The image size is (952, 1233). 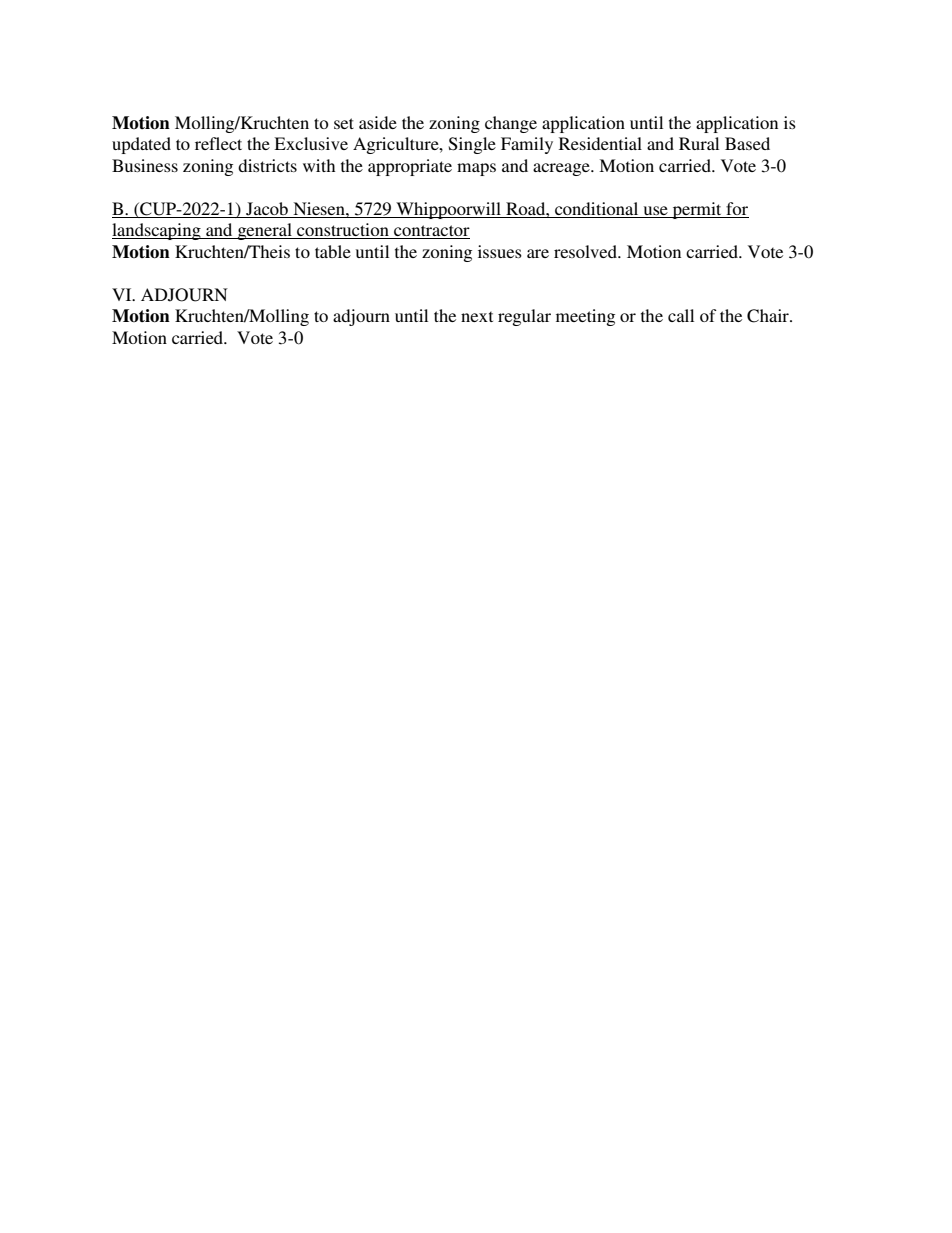 I want to click on regular, so click(x=524, y=317).
